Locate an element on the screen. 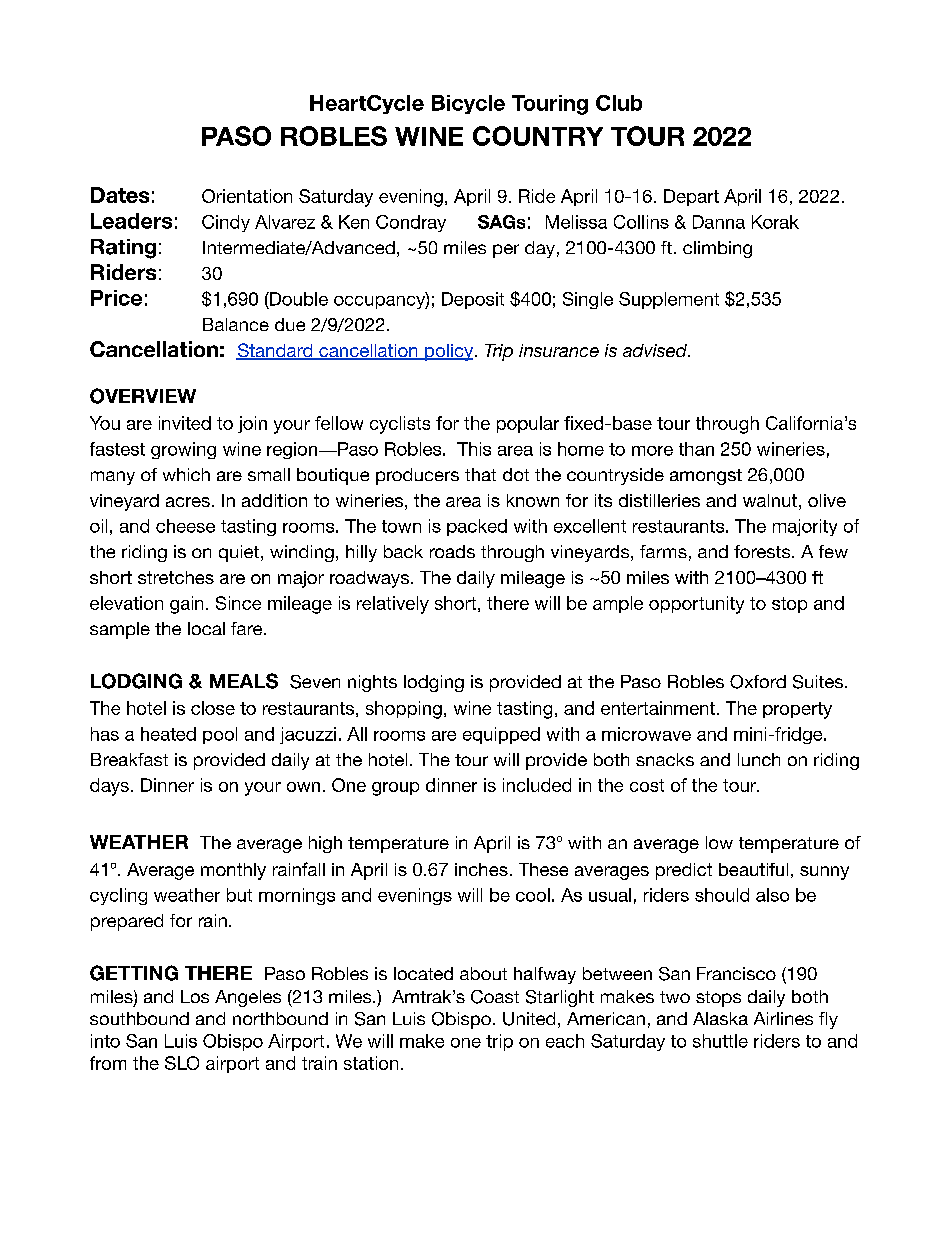 The height and width of the screenshot is (1233, 952). Orientation is located at coordinates (247, 196).
